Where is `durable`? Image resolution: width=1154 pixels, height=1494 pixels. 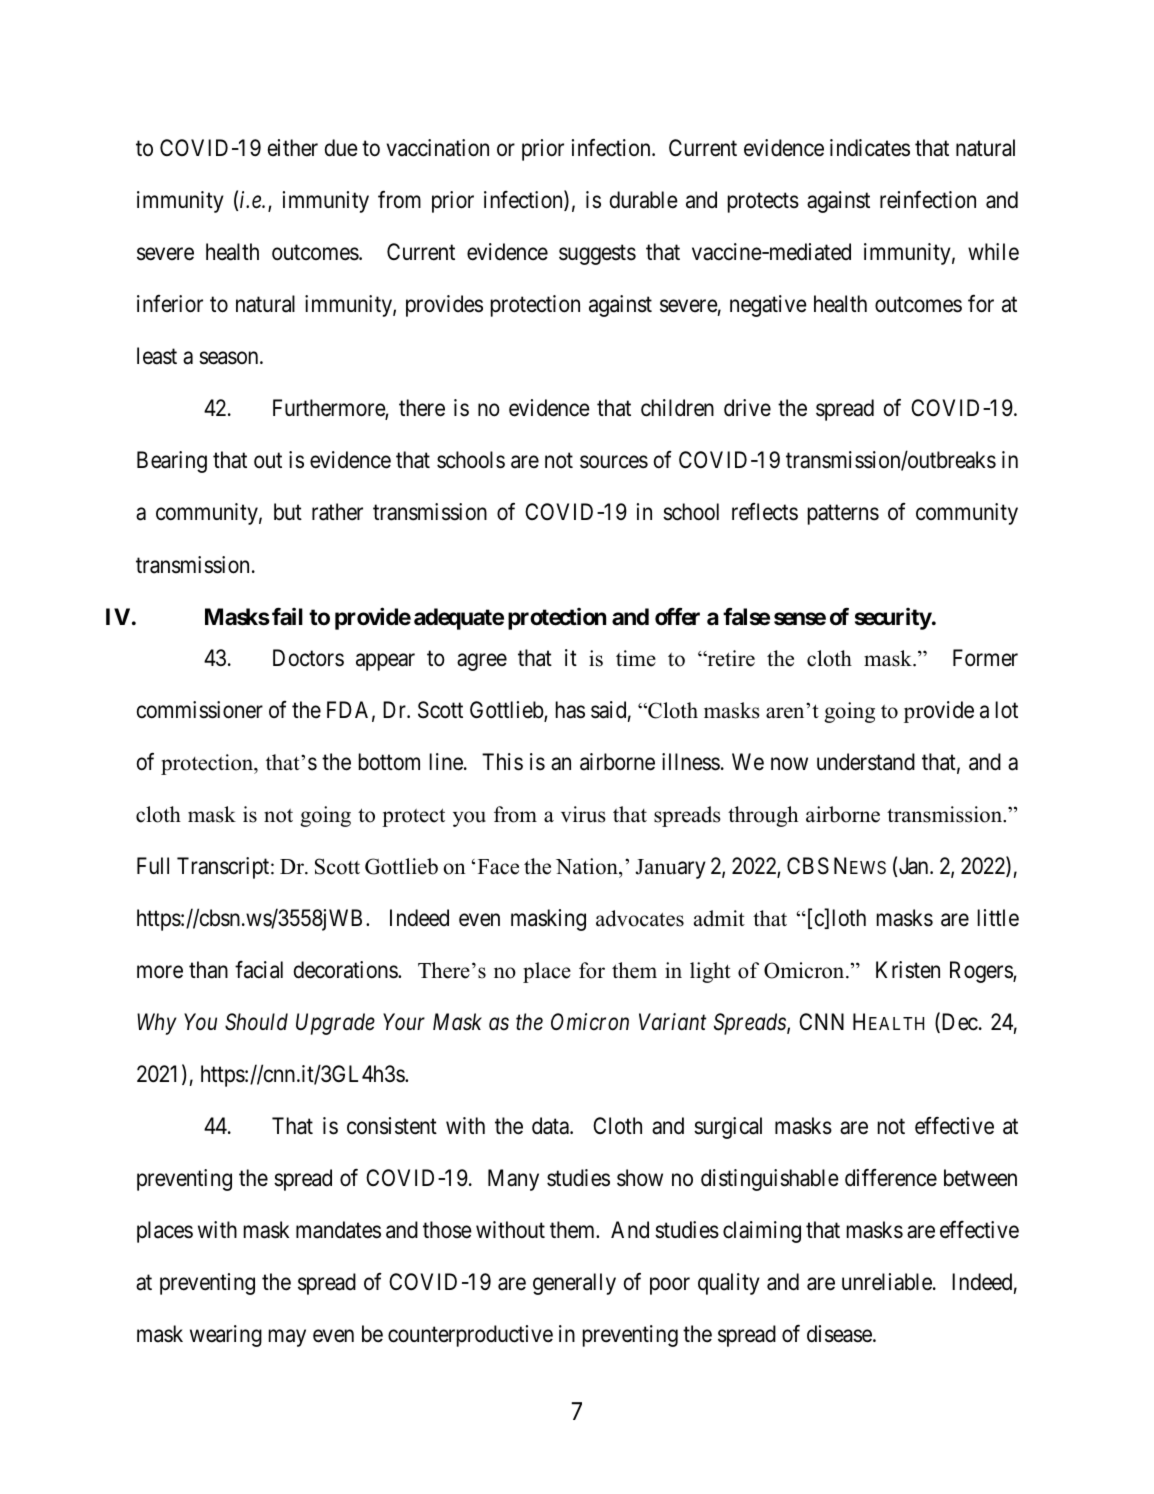
durable is located at coordinates (644, 200).
